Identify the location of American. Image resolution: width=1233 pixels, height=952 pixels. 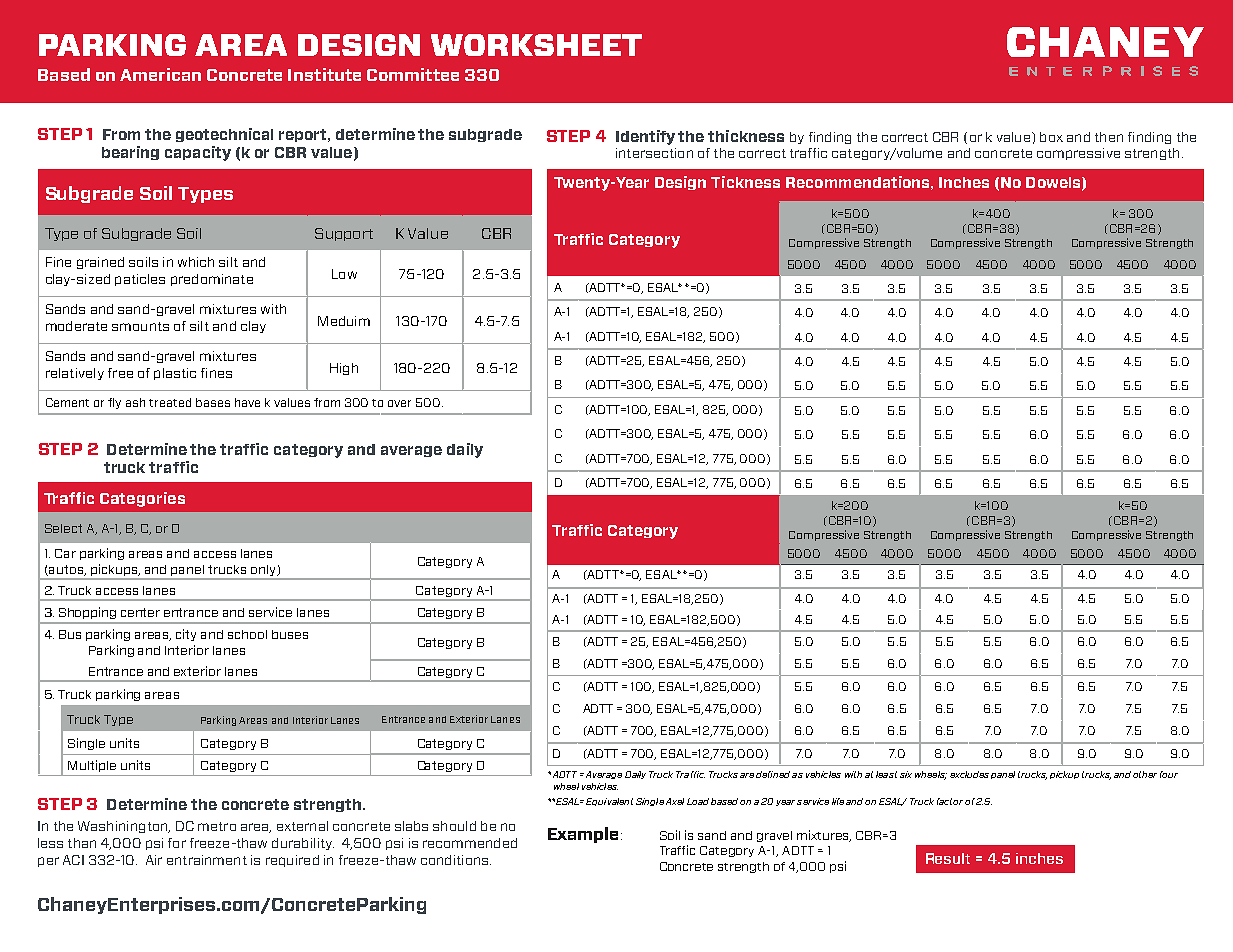
(160, 74).
